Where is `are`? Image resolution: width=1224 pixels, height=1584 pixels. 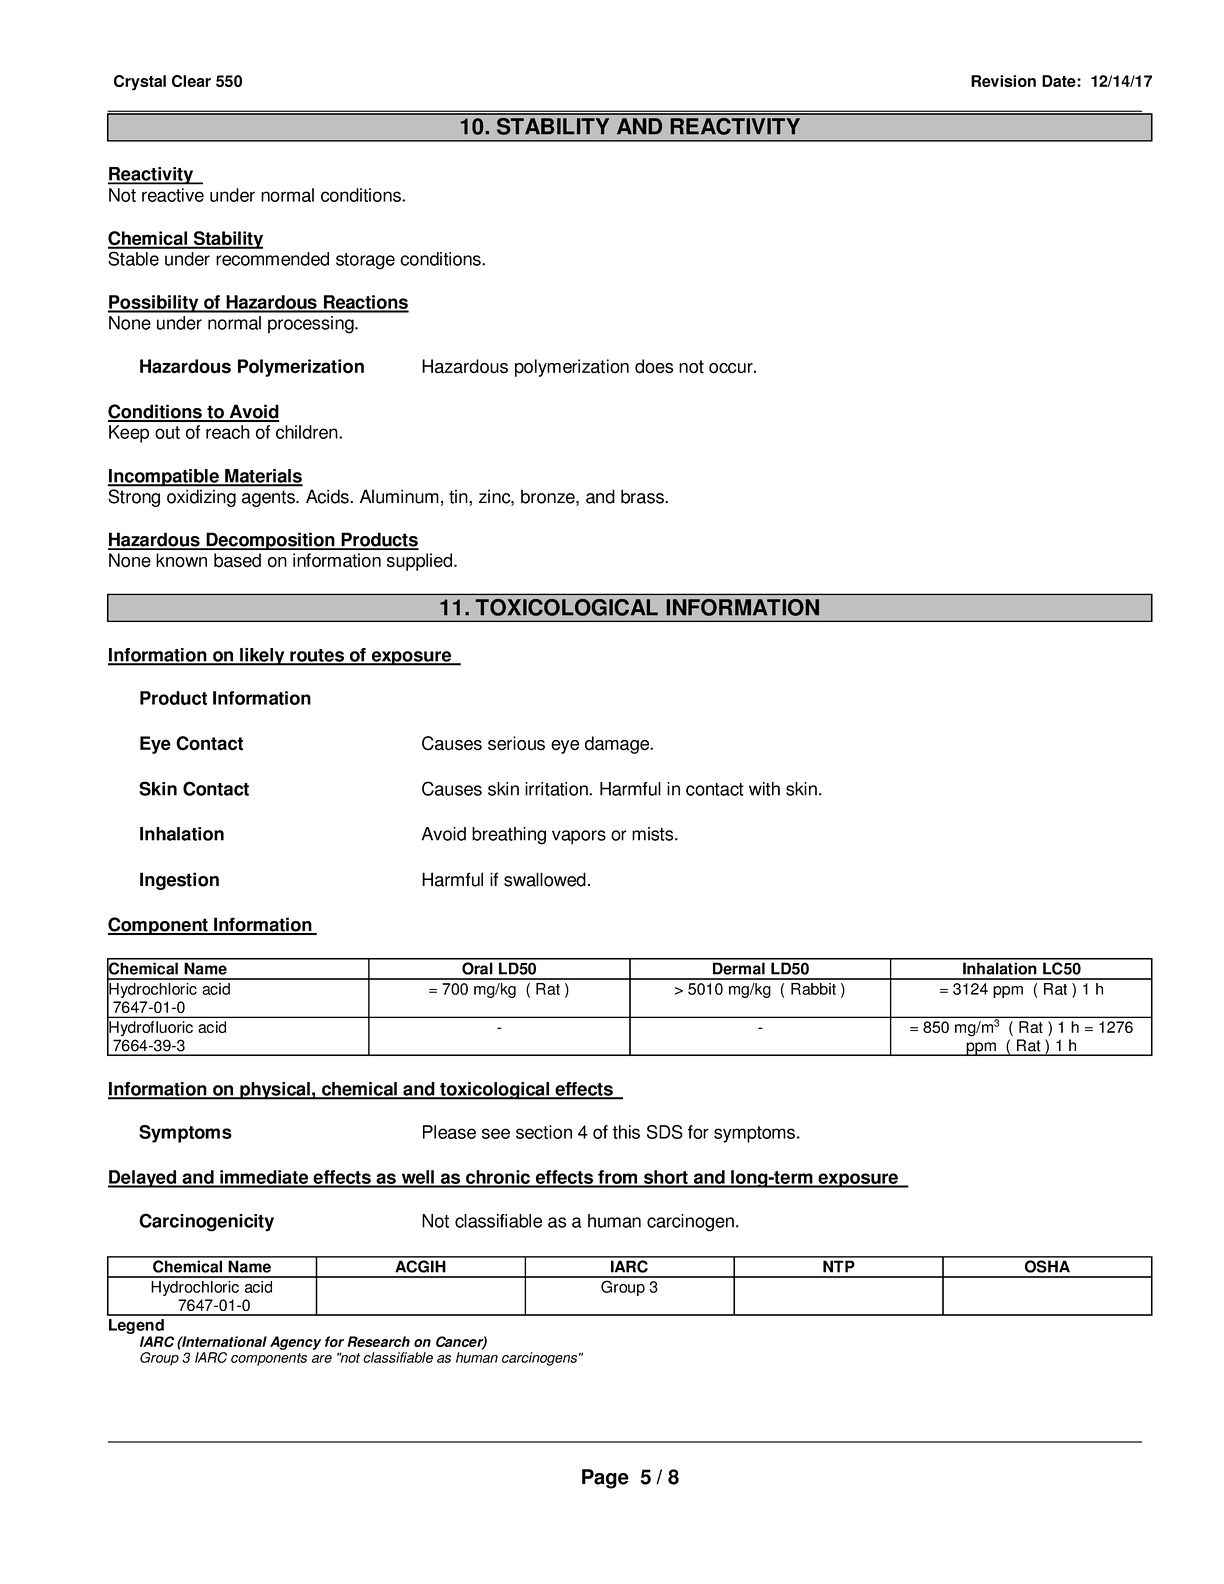 are is located at coordinates (322, 1359).
